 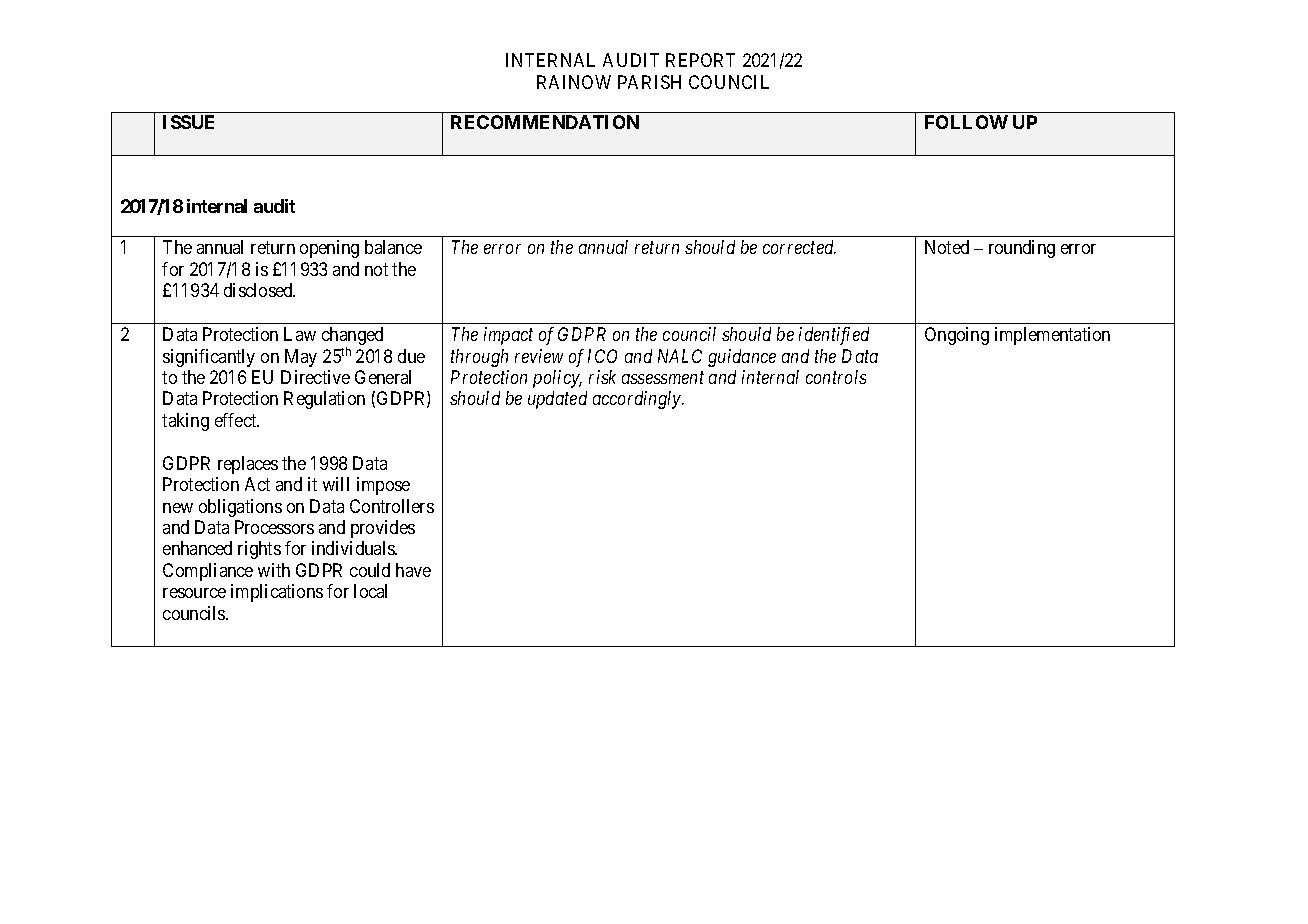 I want to click on have, so click(x=413, y=570).
